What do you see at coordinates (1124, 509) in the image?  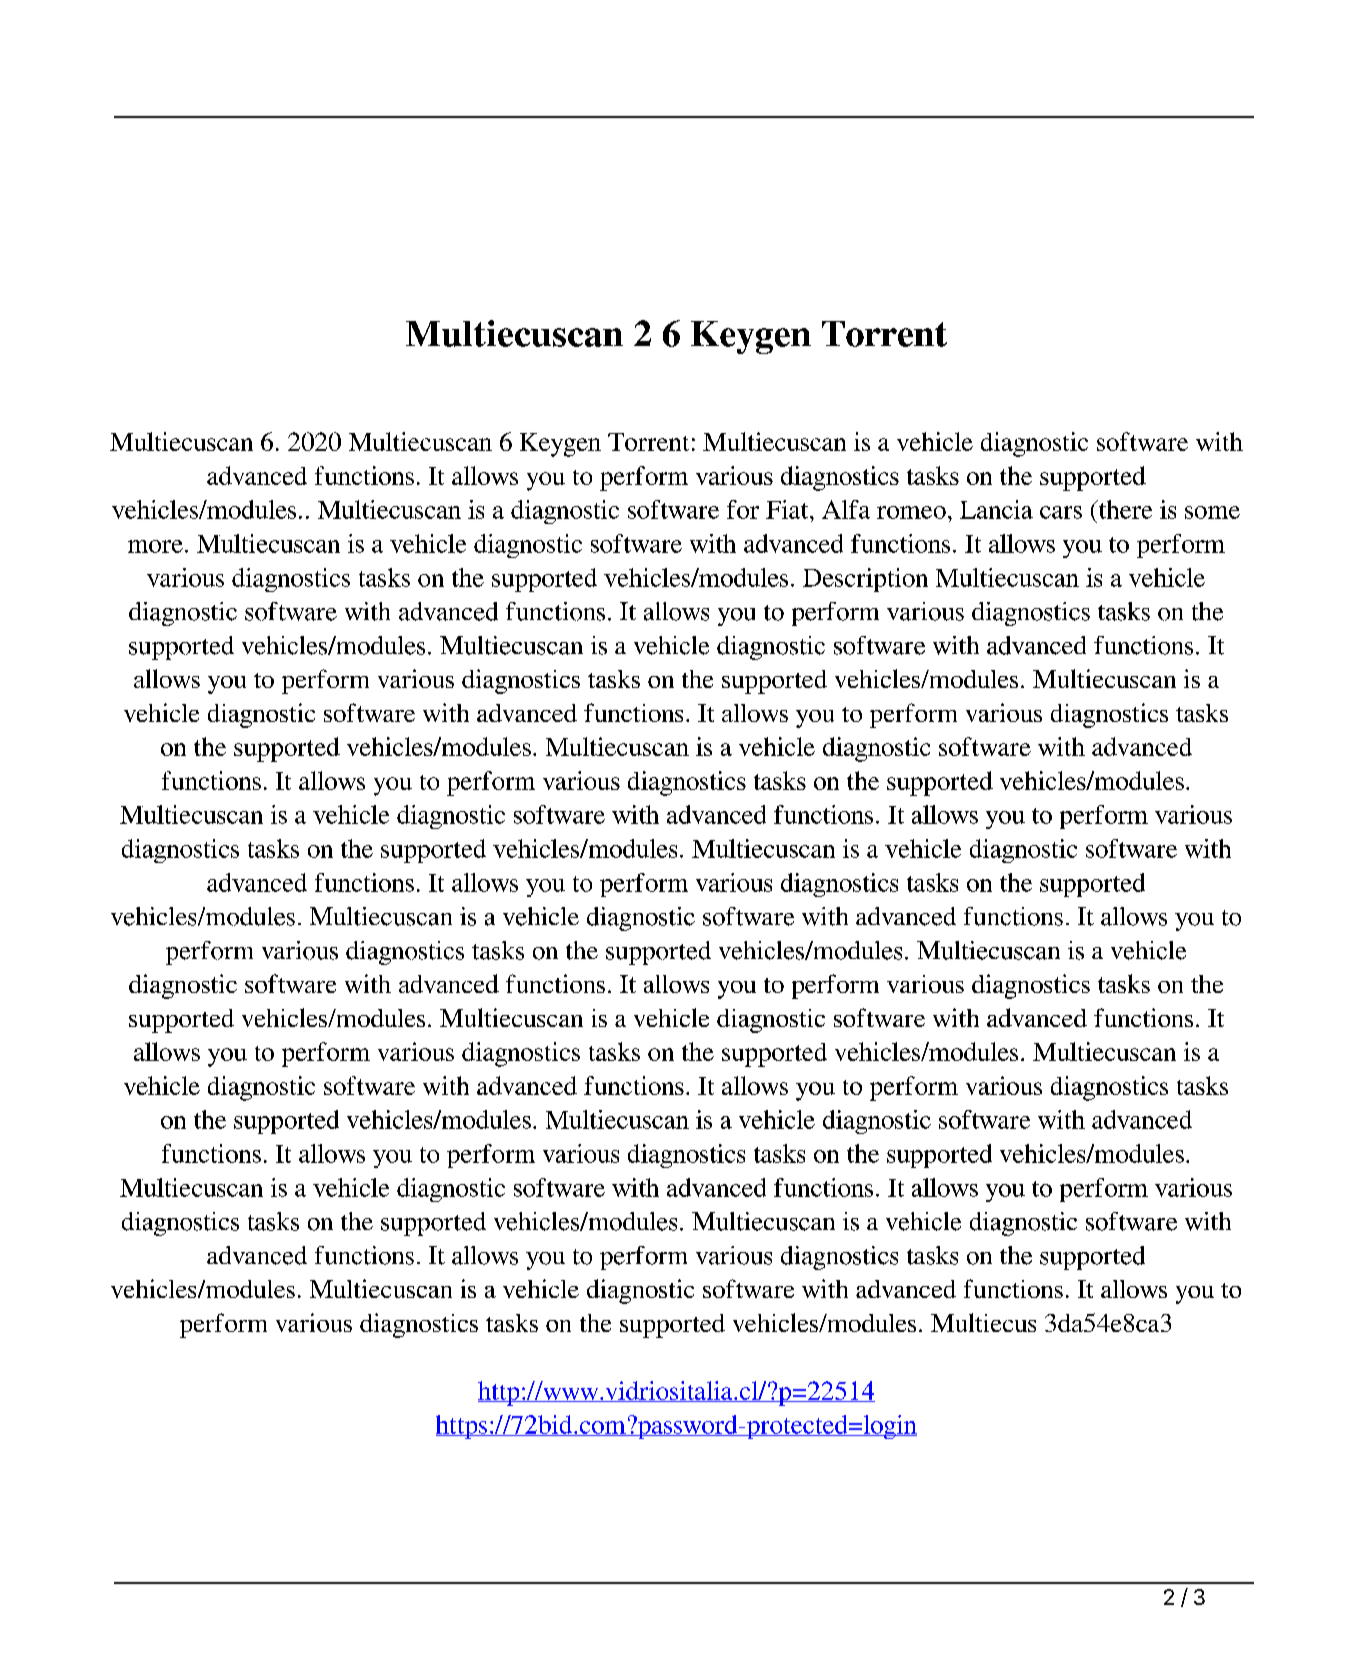 I see `there` at bounding box center [1124, 509].
